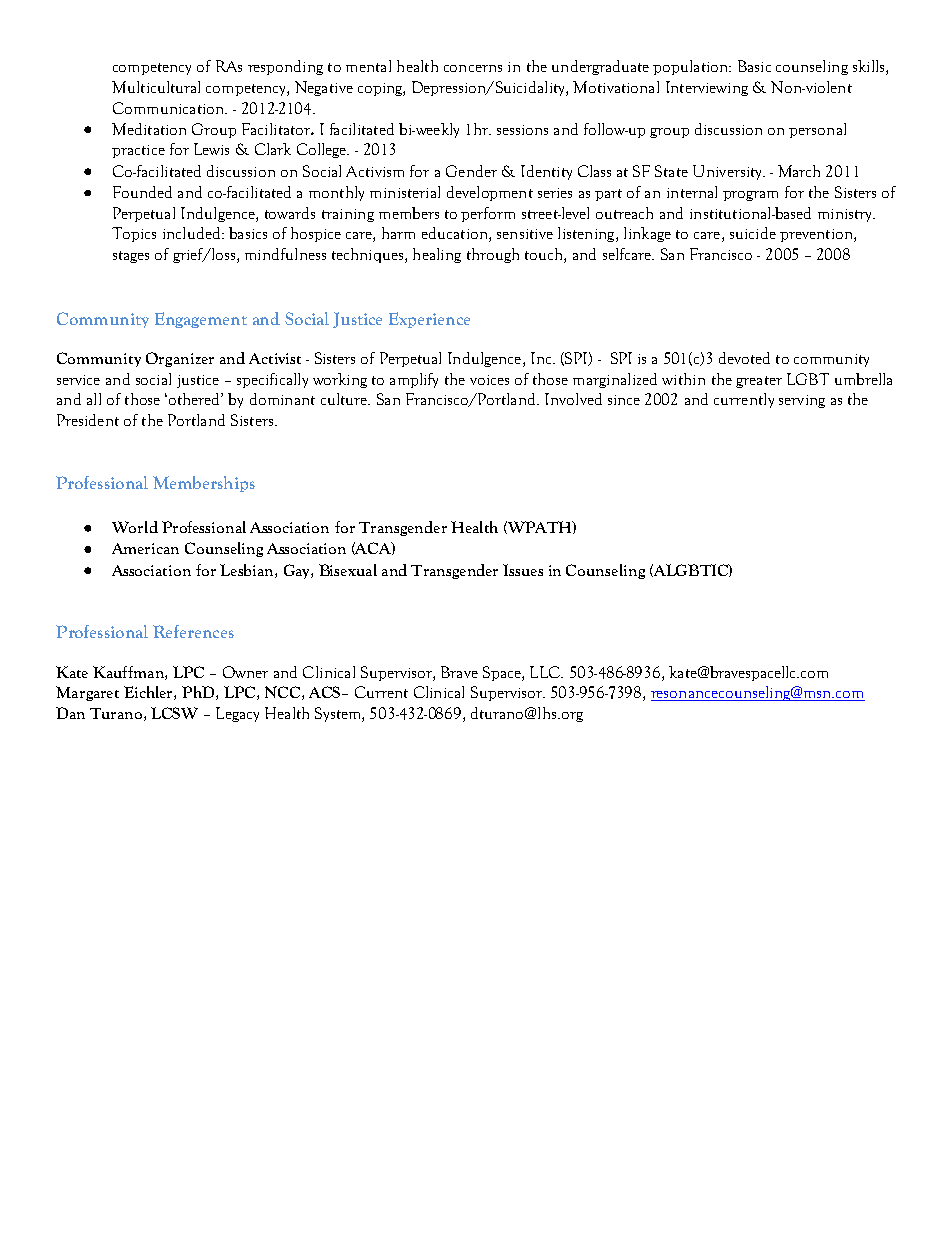 Image resolution: width=952 pixels, height=1233 pixels. Describe the element at coordinates (707, 88) in the screenshot. I see `Interviewing` at that location.
